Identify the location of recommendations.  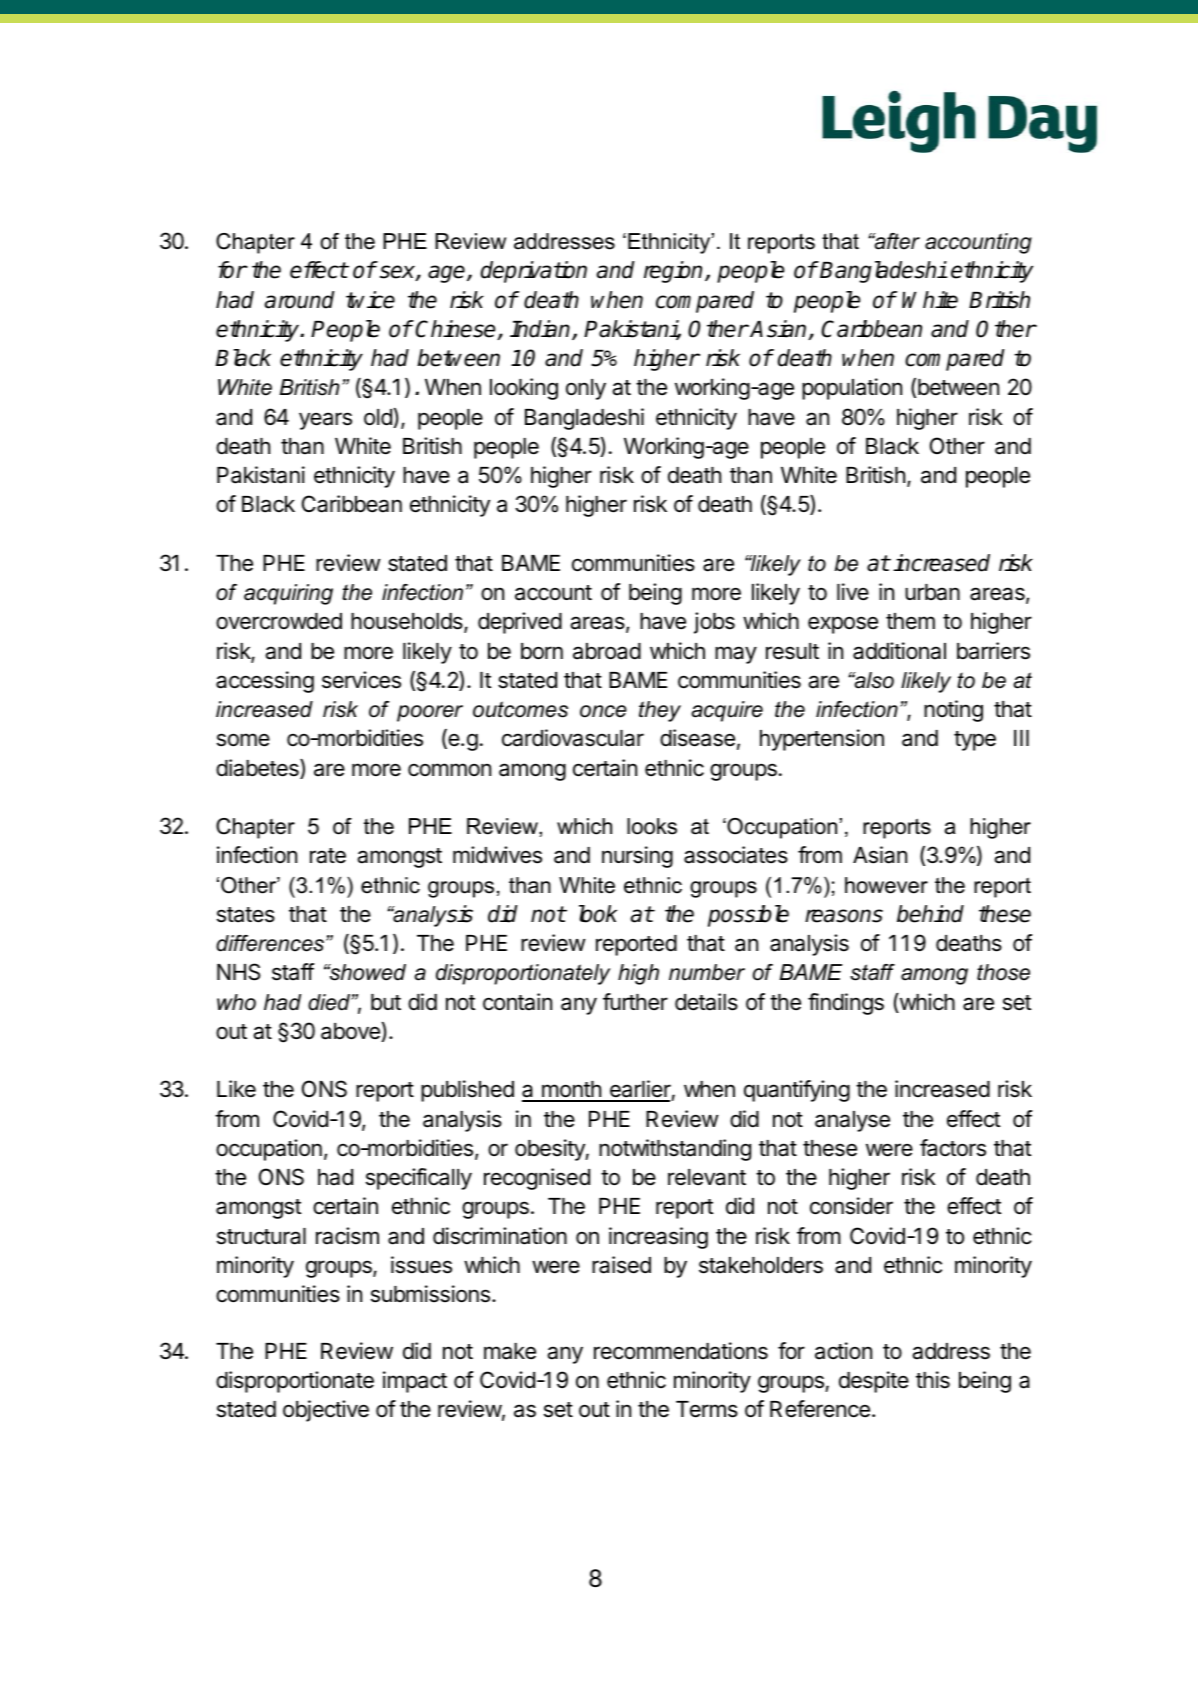
(681, 1351).
